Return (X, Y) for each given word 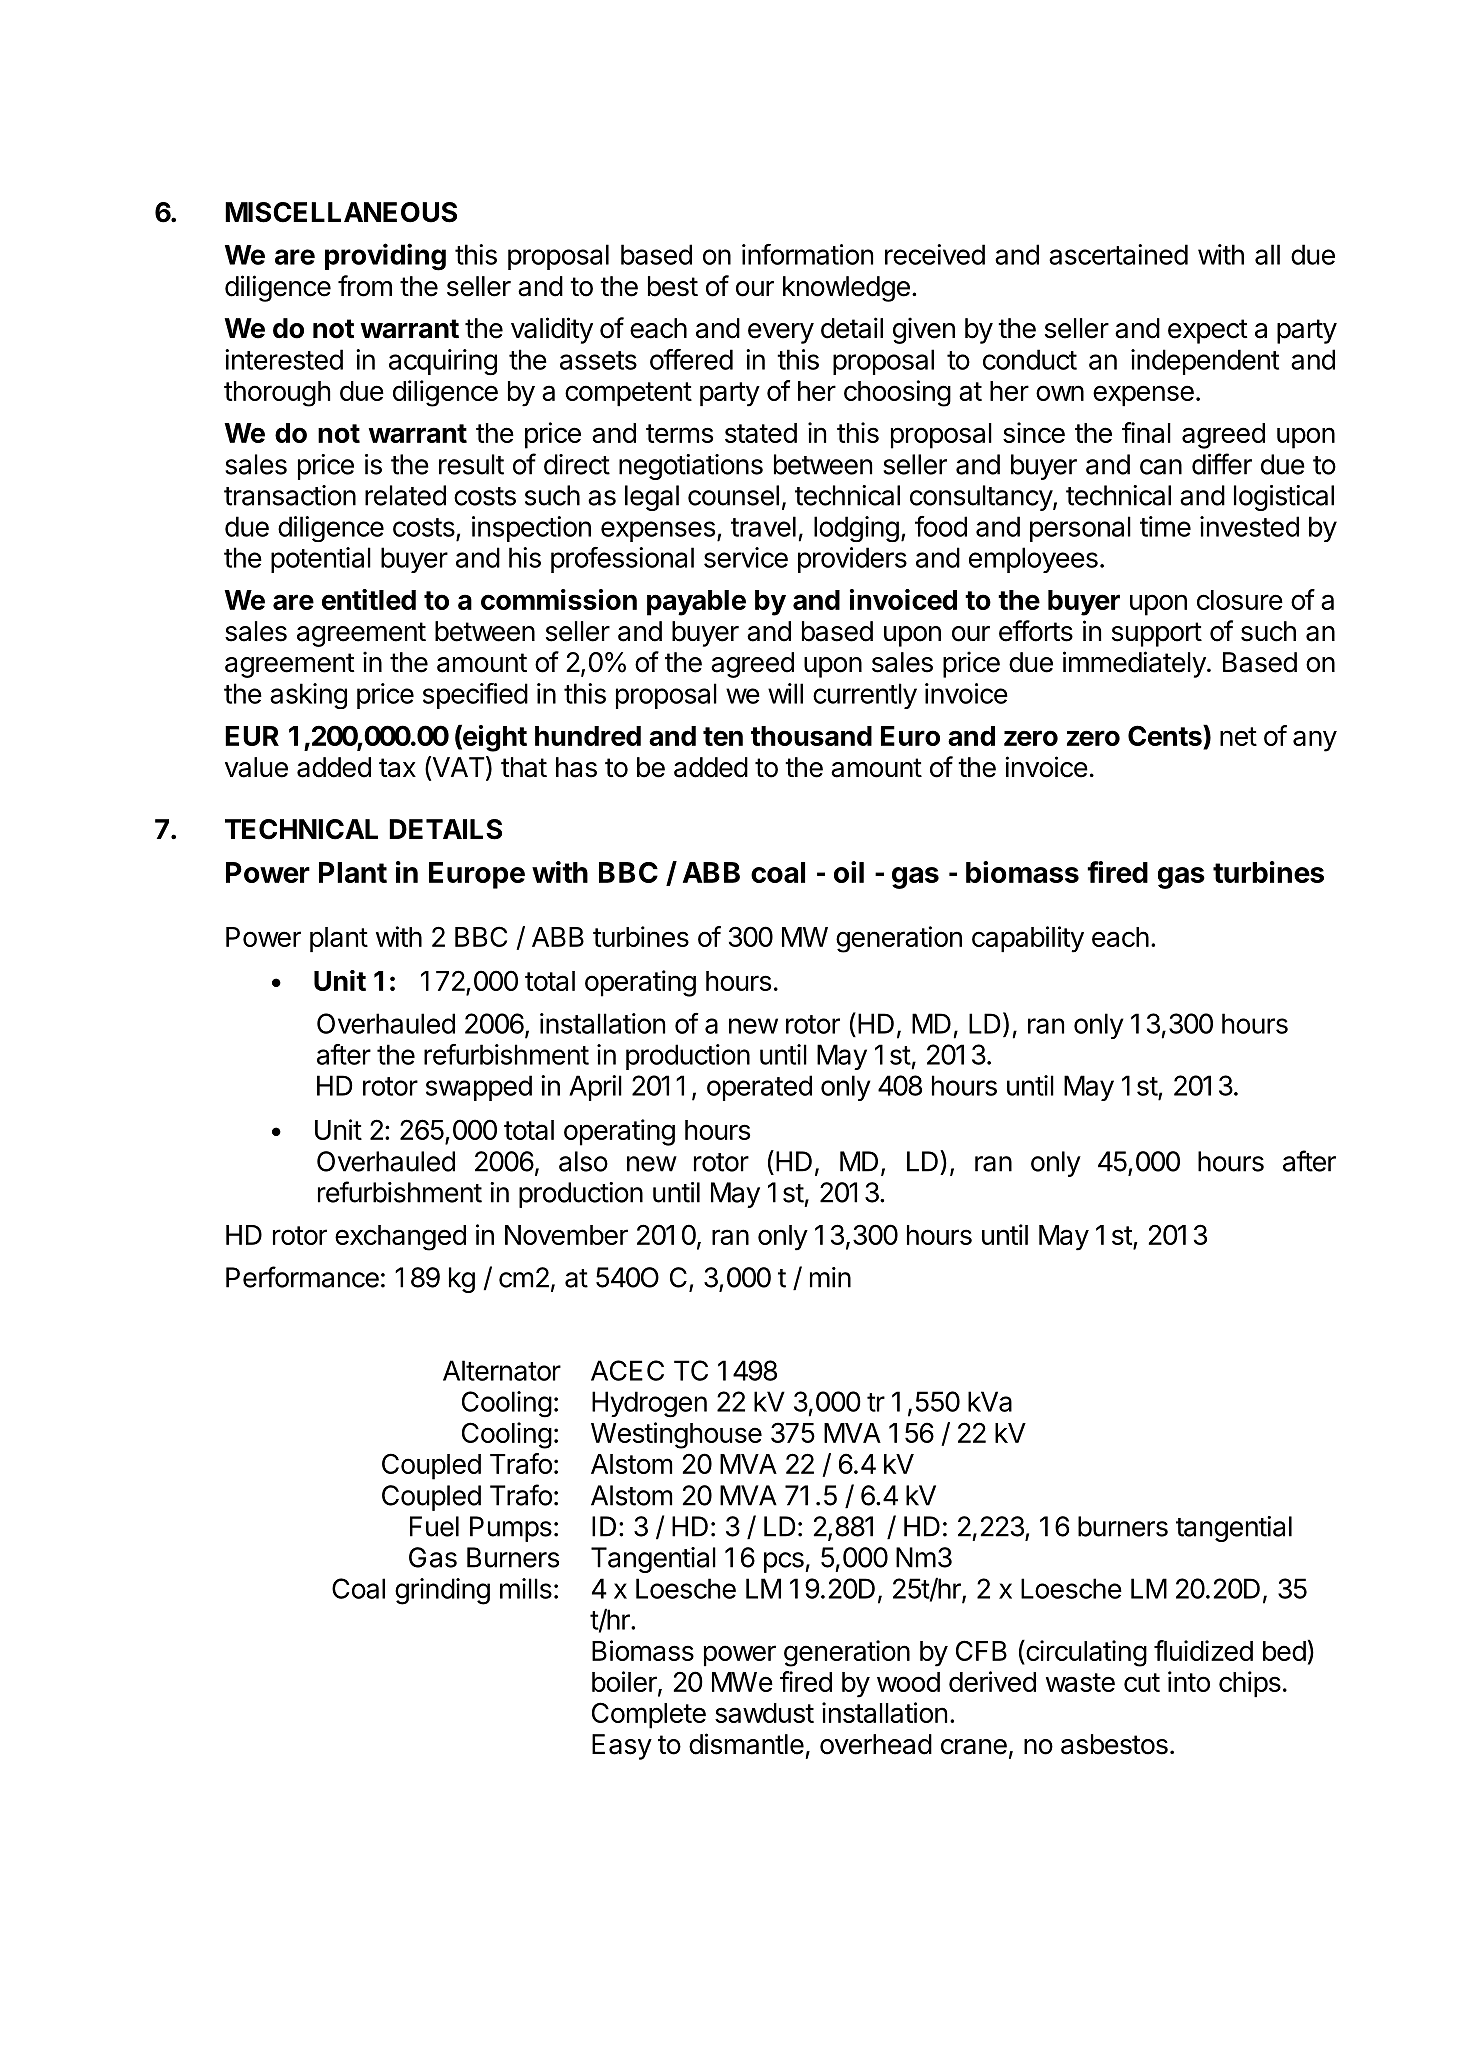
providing (385, 257)
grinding (442, 1591)
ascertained (1118, 254)
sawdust (764, 1713)
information (807, 254)
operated (759, 1088)
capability (1028, 939)
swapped (479, 1088)
